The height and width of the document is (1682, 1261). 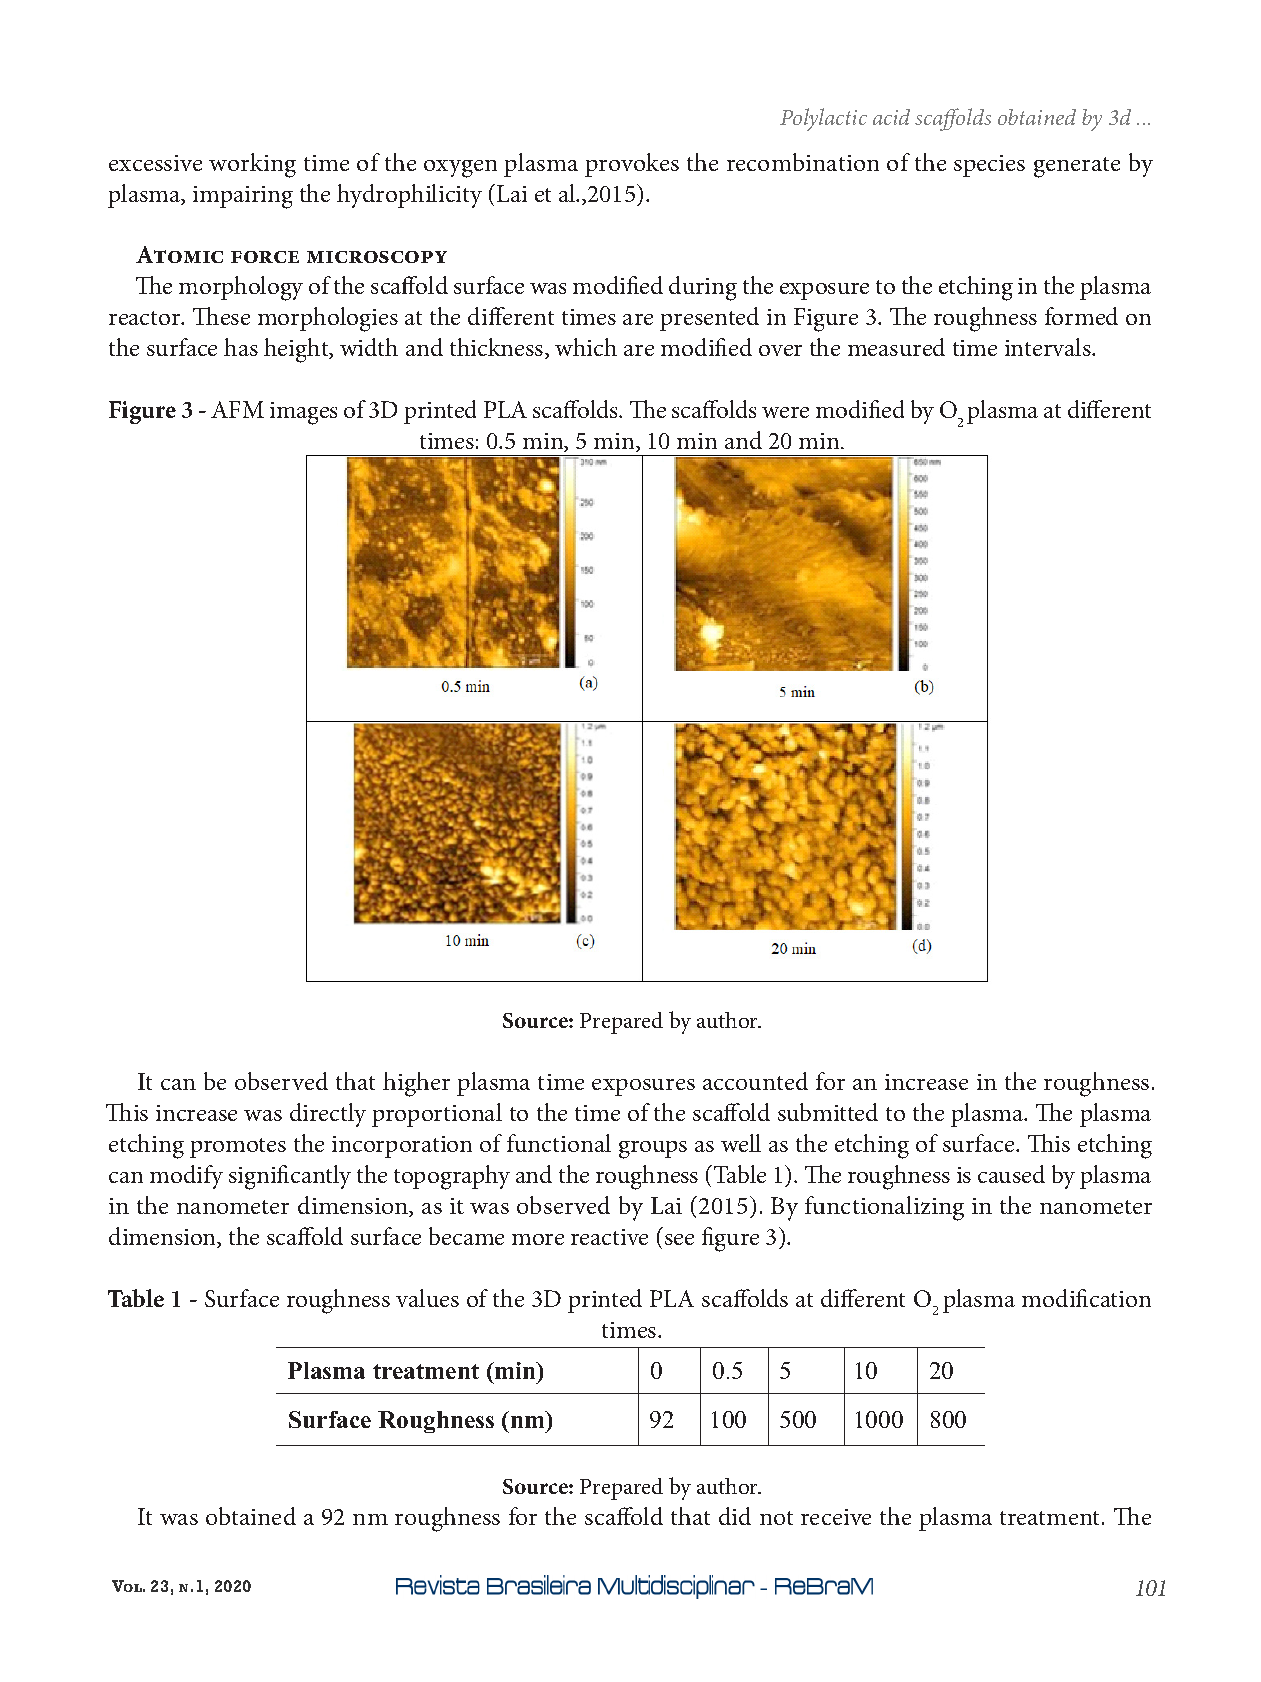 What do you see at coordinates (653, 1150) in the document?
I see `groups` at bounding box center [653, 1150].
